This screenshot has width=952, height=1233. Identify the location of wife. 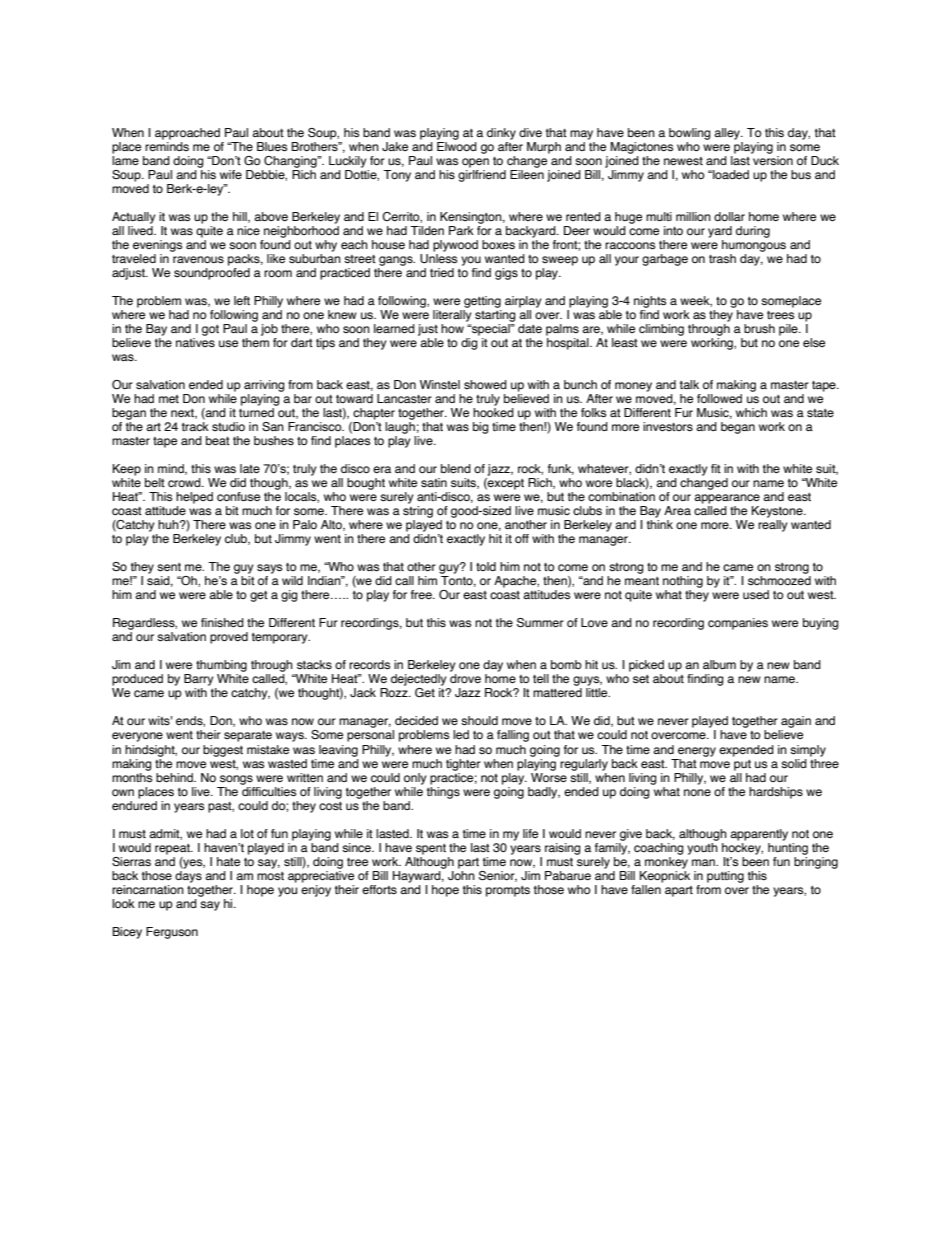
(231, 174).
